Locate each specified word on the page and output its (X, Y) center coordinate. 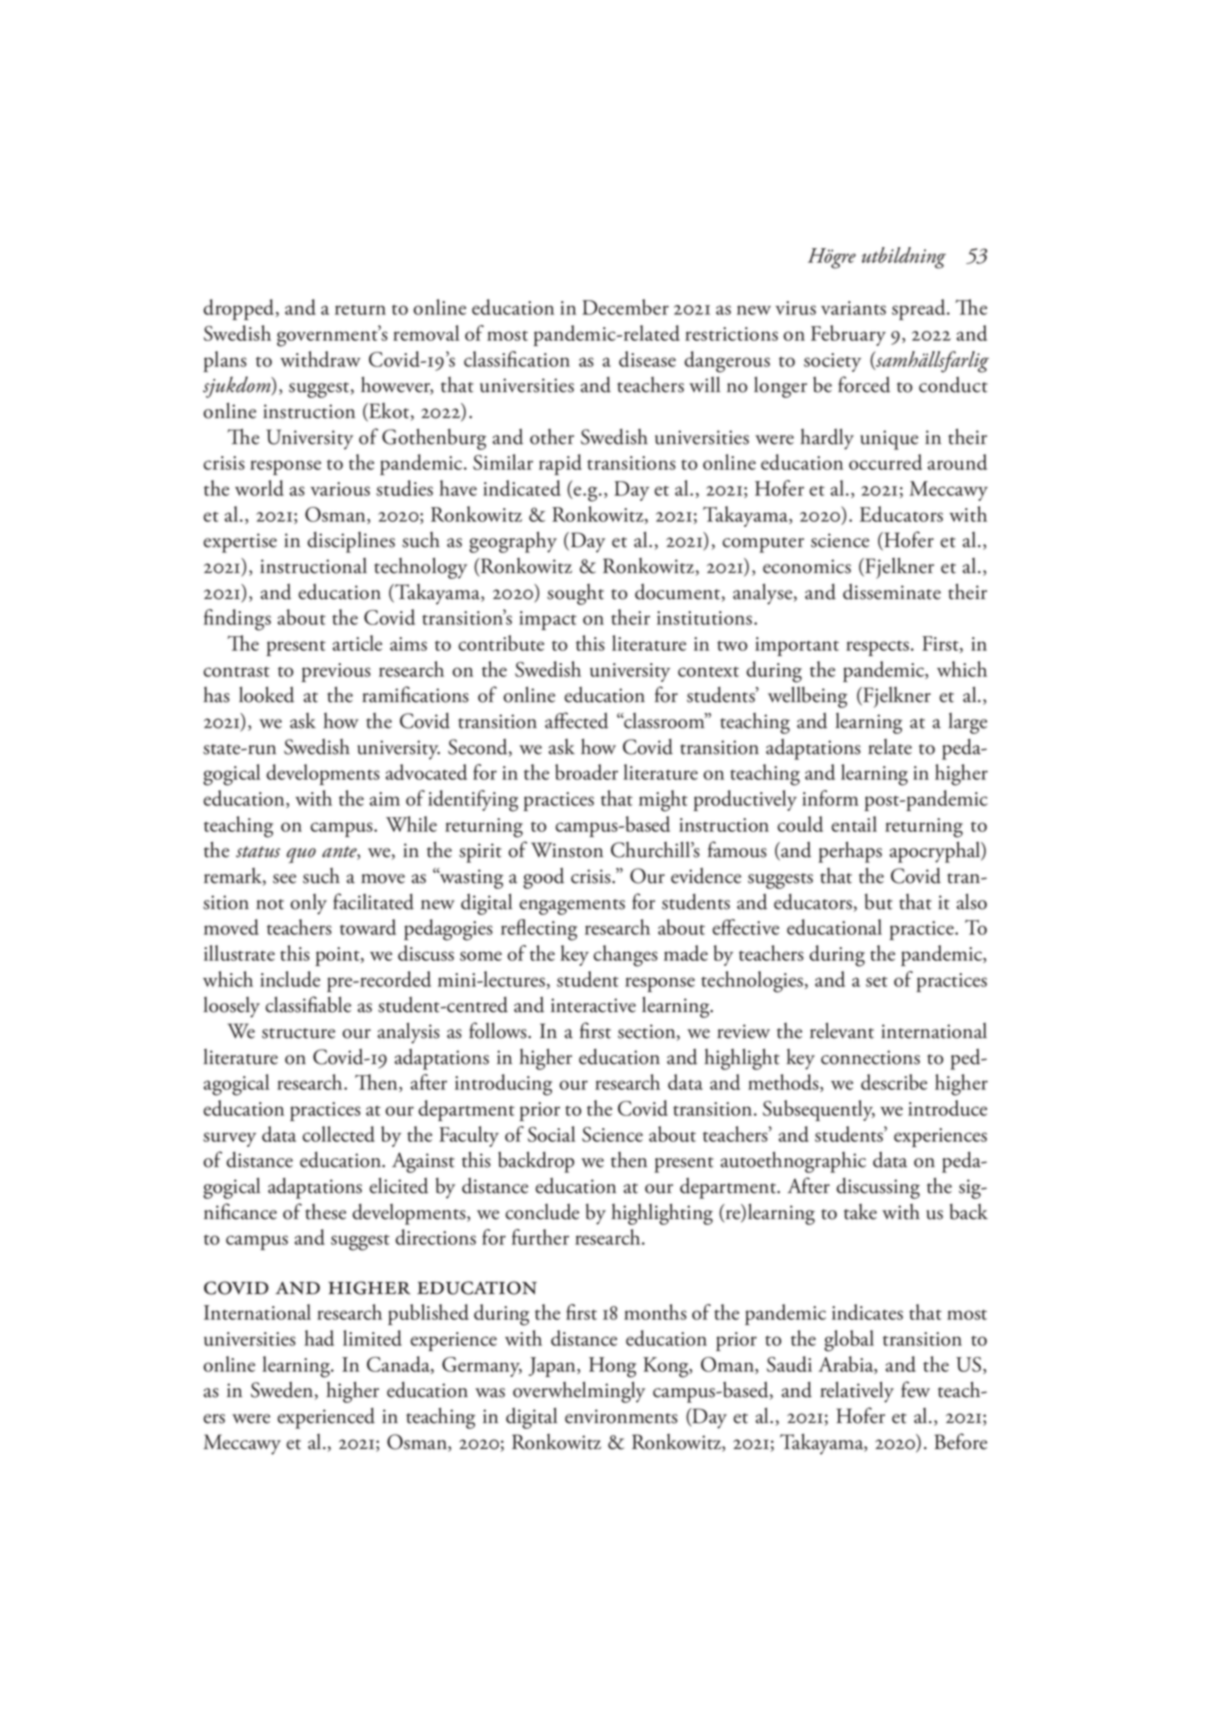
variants (853, 308)
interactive (593, 1005)
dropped (240, 309)
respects (879, 648)
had (319, 1338)
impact (548, 620)
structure (298, 1033)
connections (870, 1057)
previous (336, 672)
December (625, 307)
